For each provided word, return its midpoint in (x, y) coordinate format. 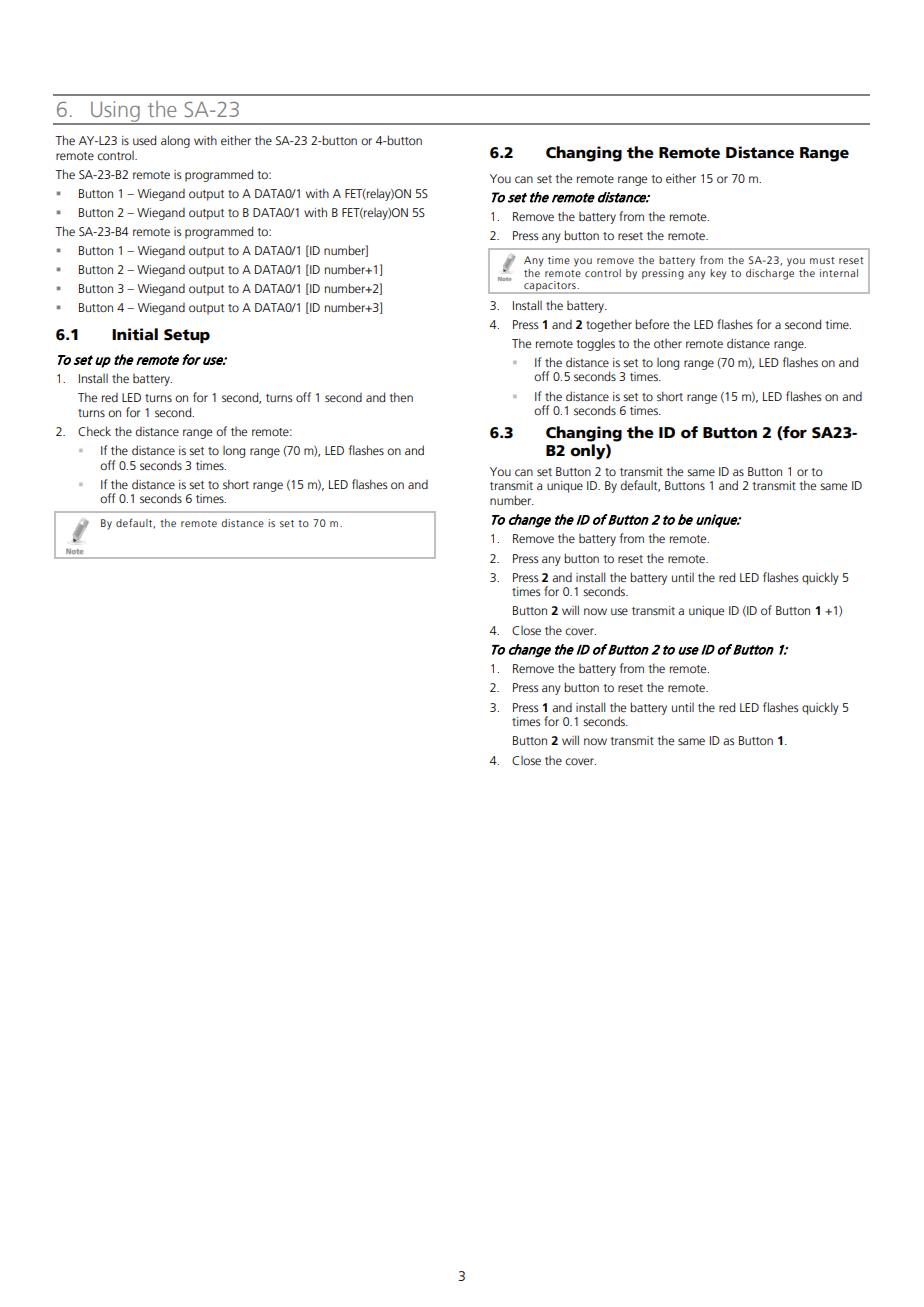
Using (115, 112)
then (401, 397)
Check (94, 431)
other (668, 343)
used (144, 140)
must (822, 260)
